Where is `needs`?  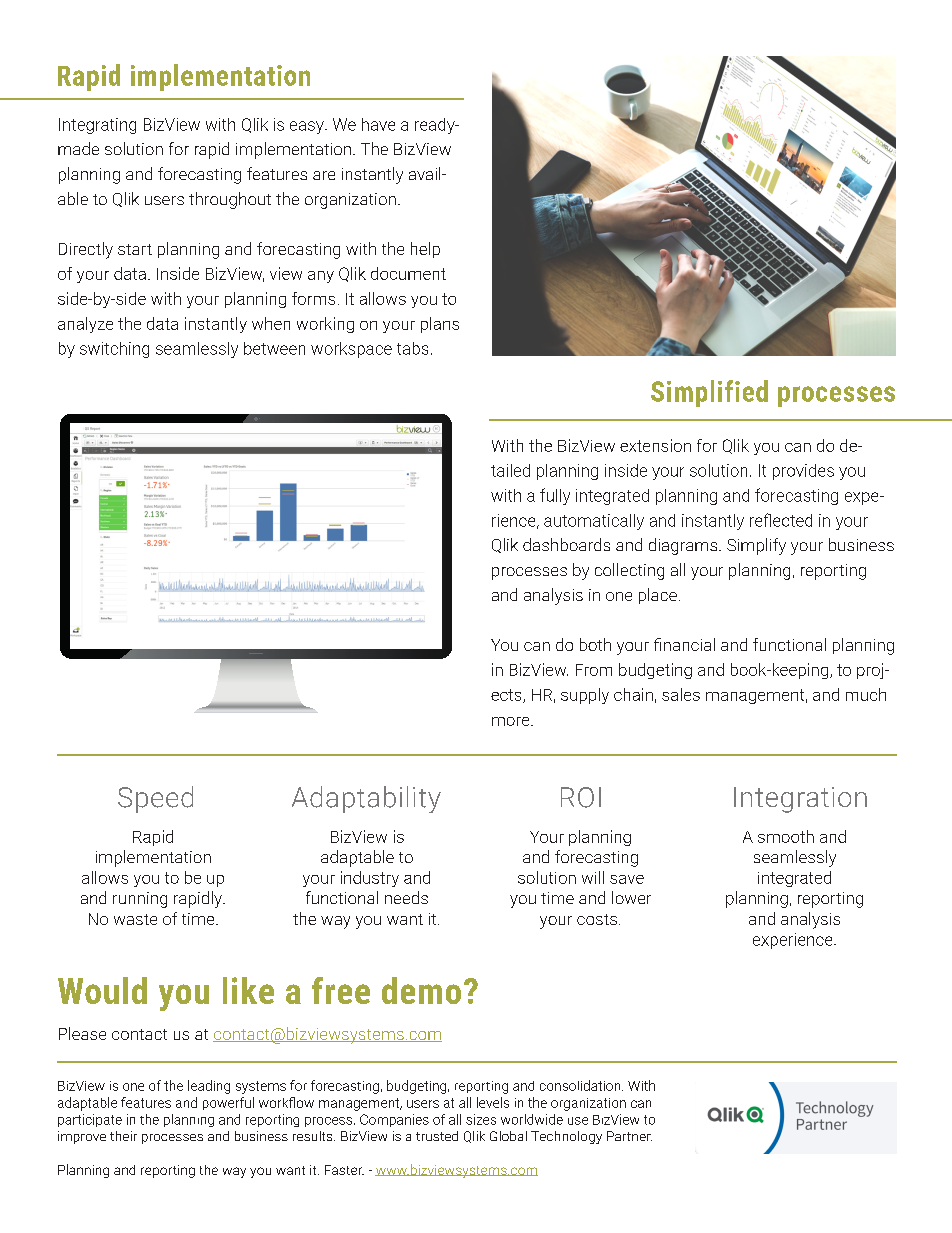
needs is located at coordinates (406, 897).
